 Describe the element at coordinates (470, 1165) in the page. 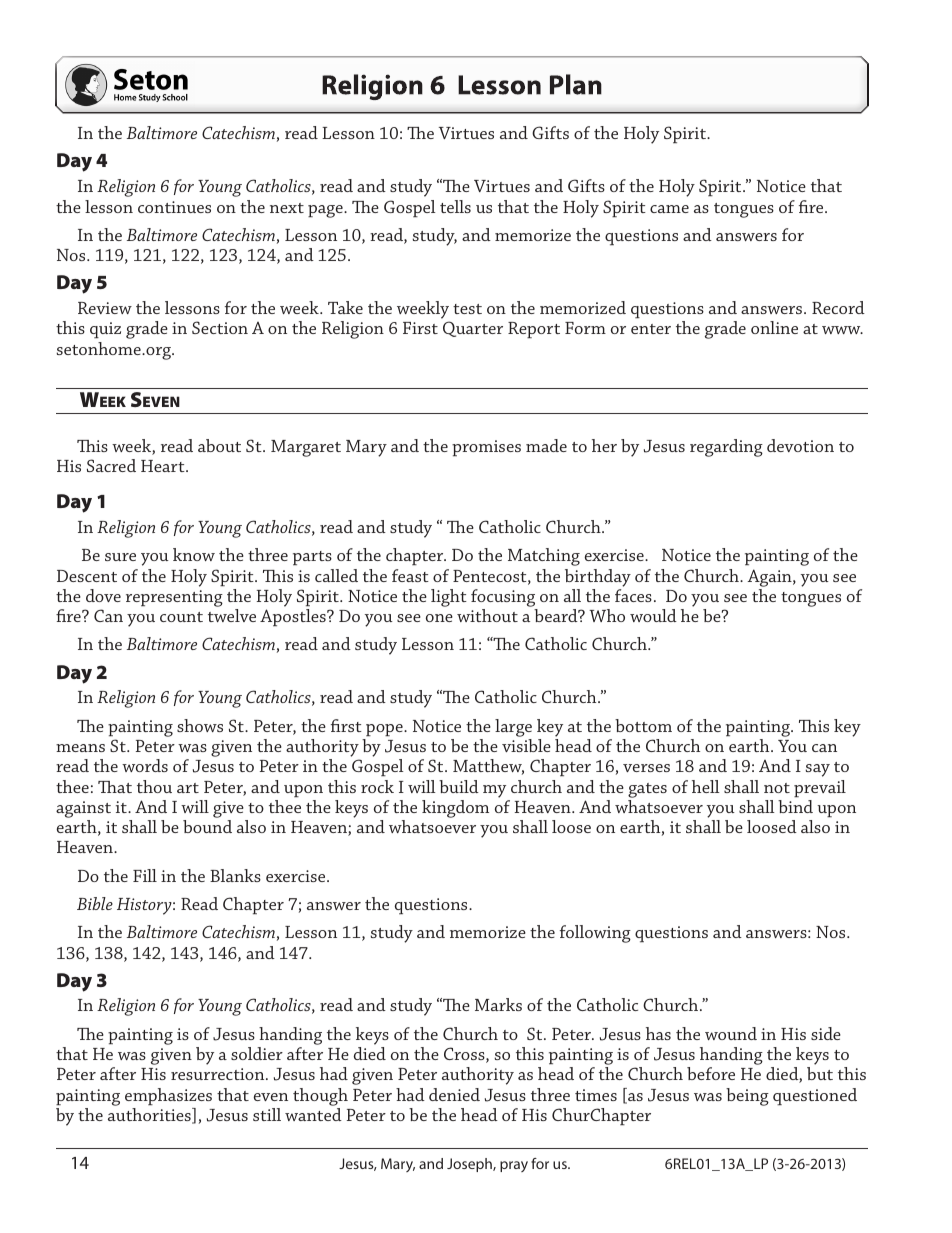

I see `Joseph` at that location.
